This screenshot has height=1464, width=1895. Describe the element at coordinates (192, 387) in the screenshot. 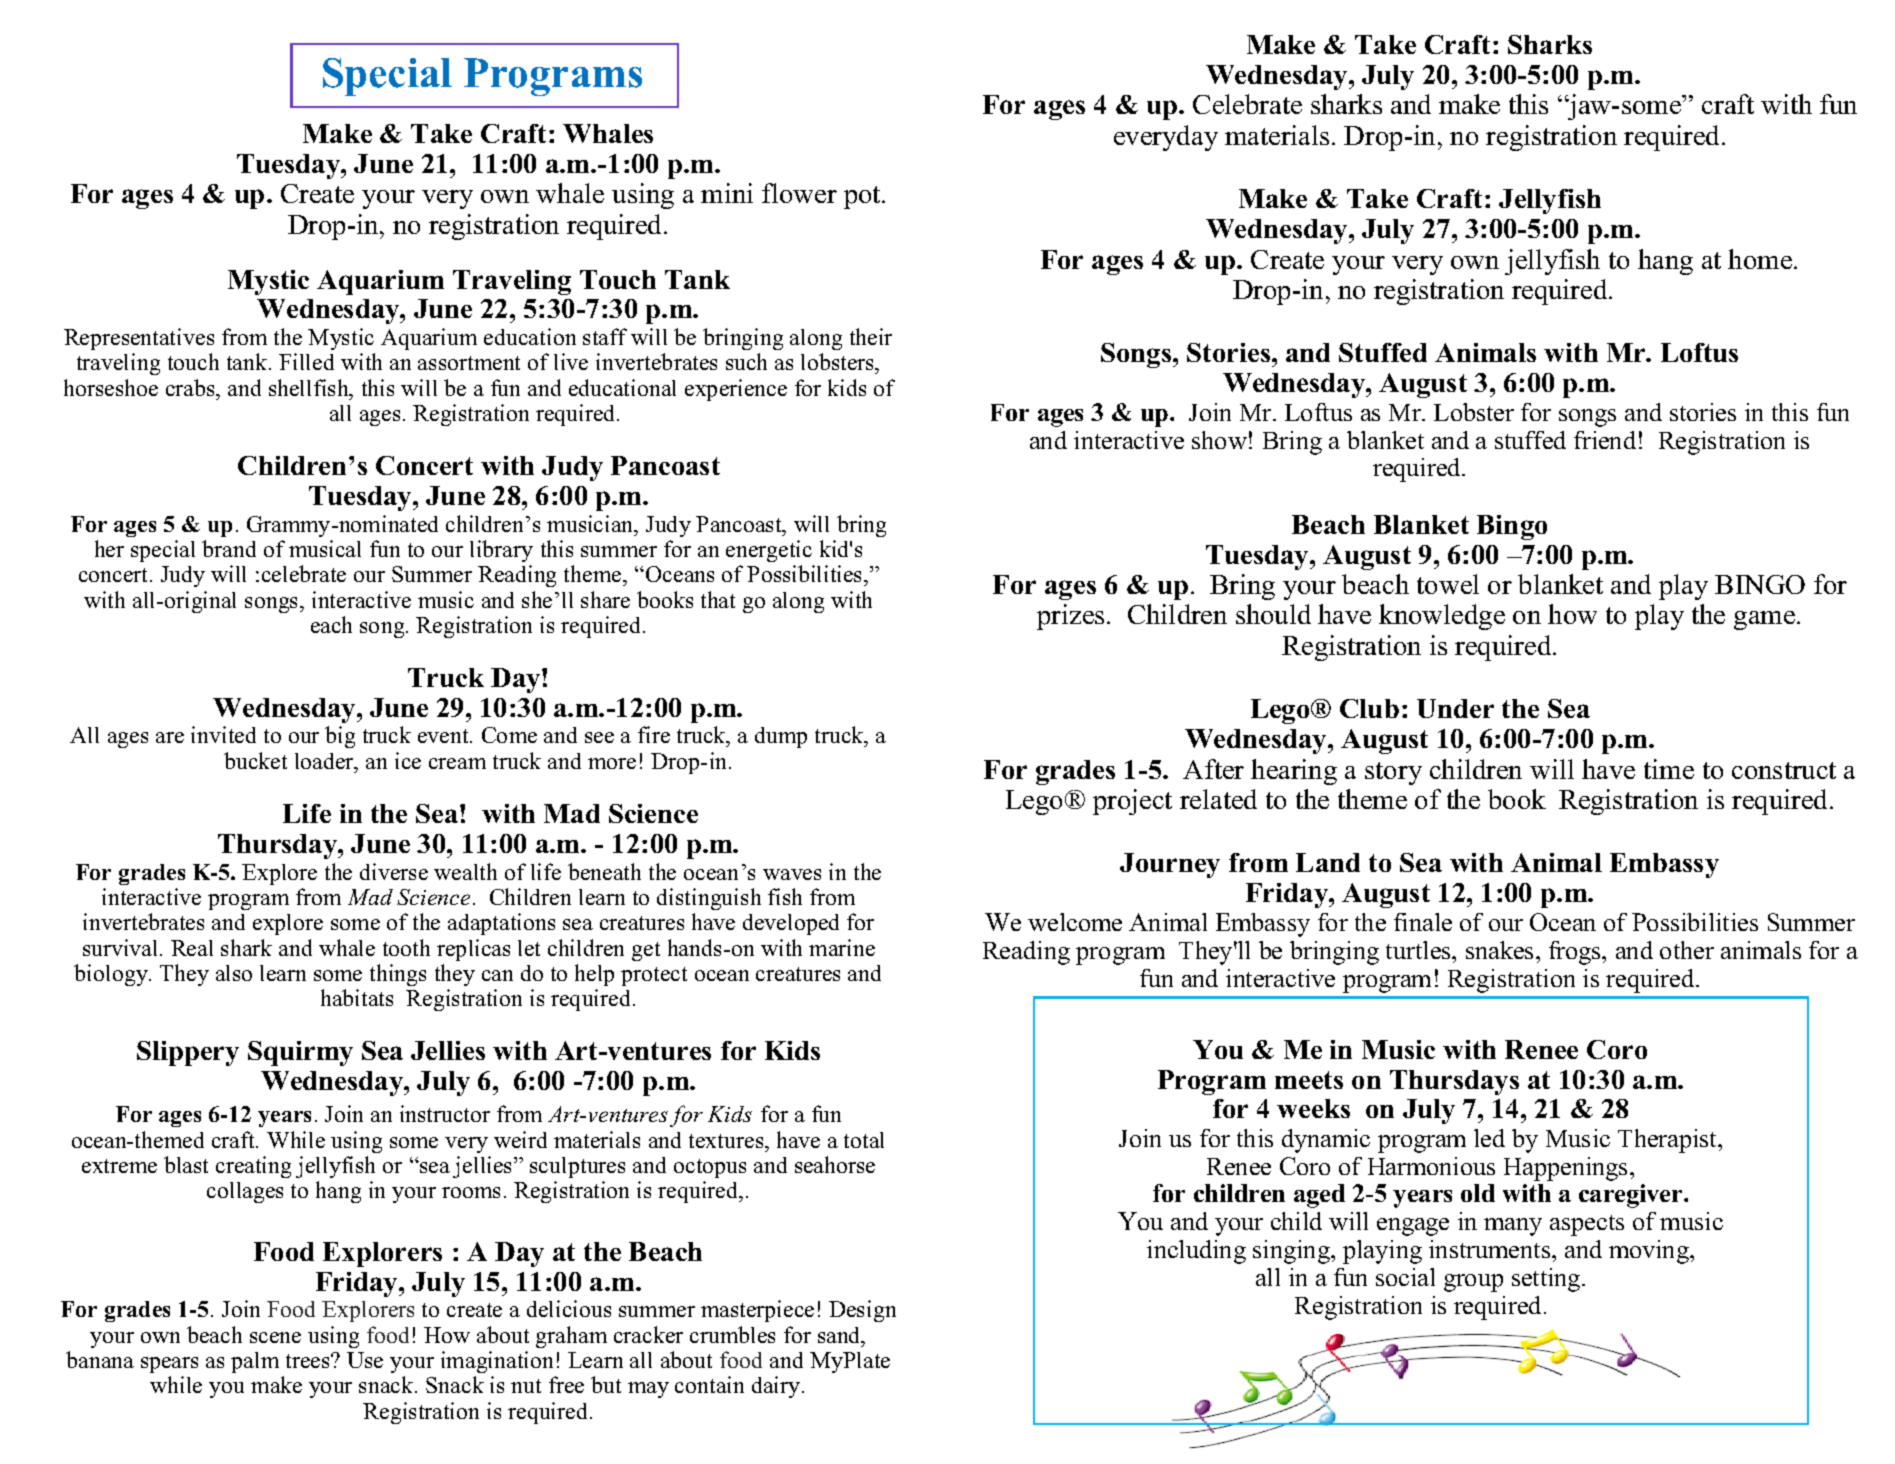

I see `crabs` at that location.
